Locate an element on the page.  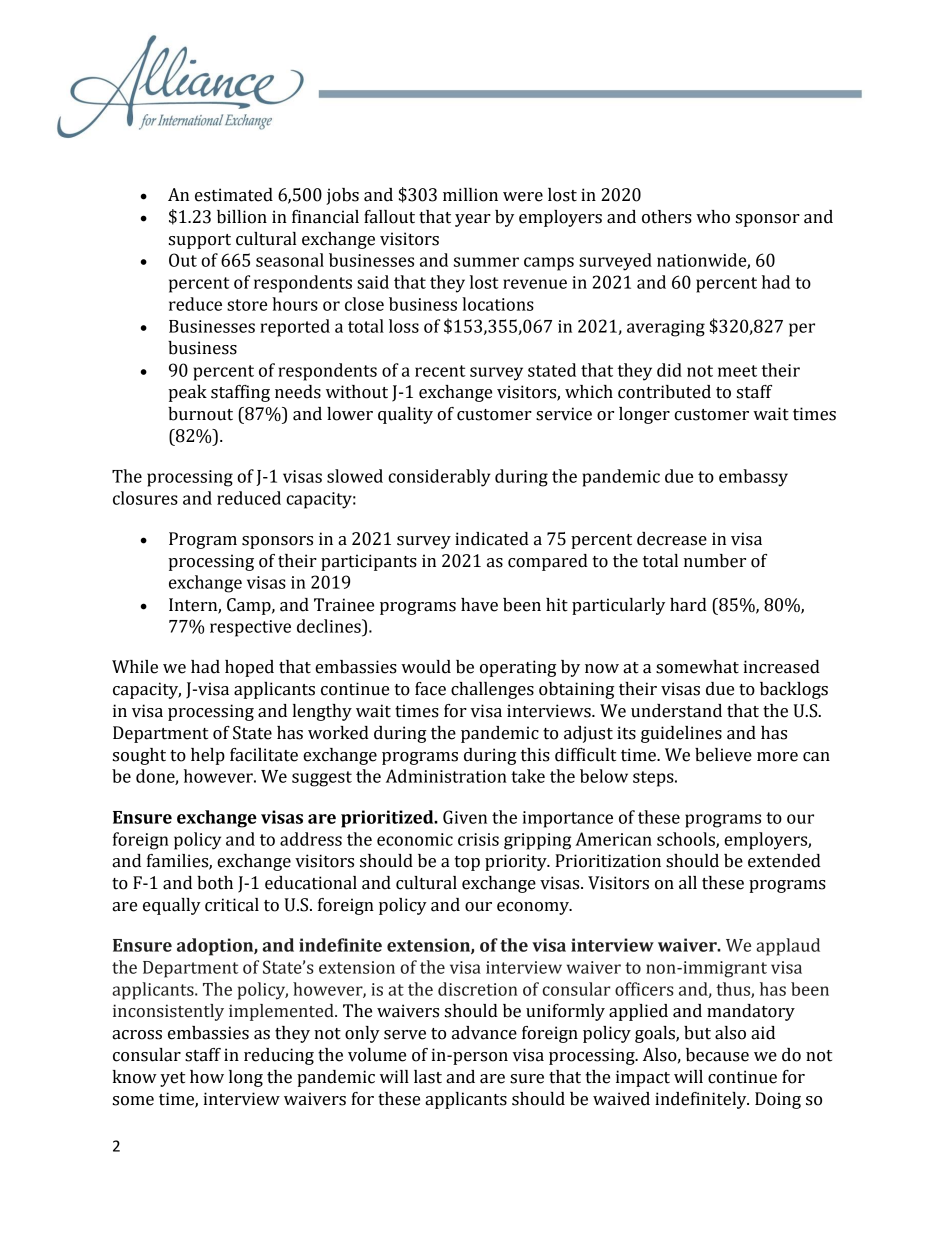
help is located at coordinates (208, 756).
